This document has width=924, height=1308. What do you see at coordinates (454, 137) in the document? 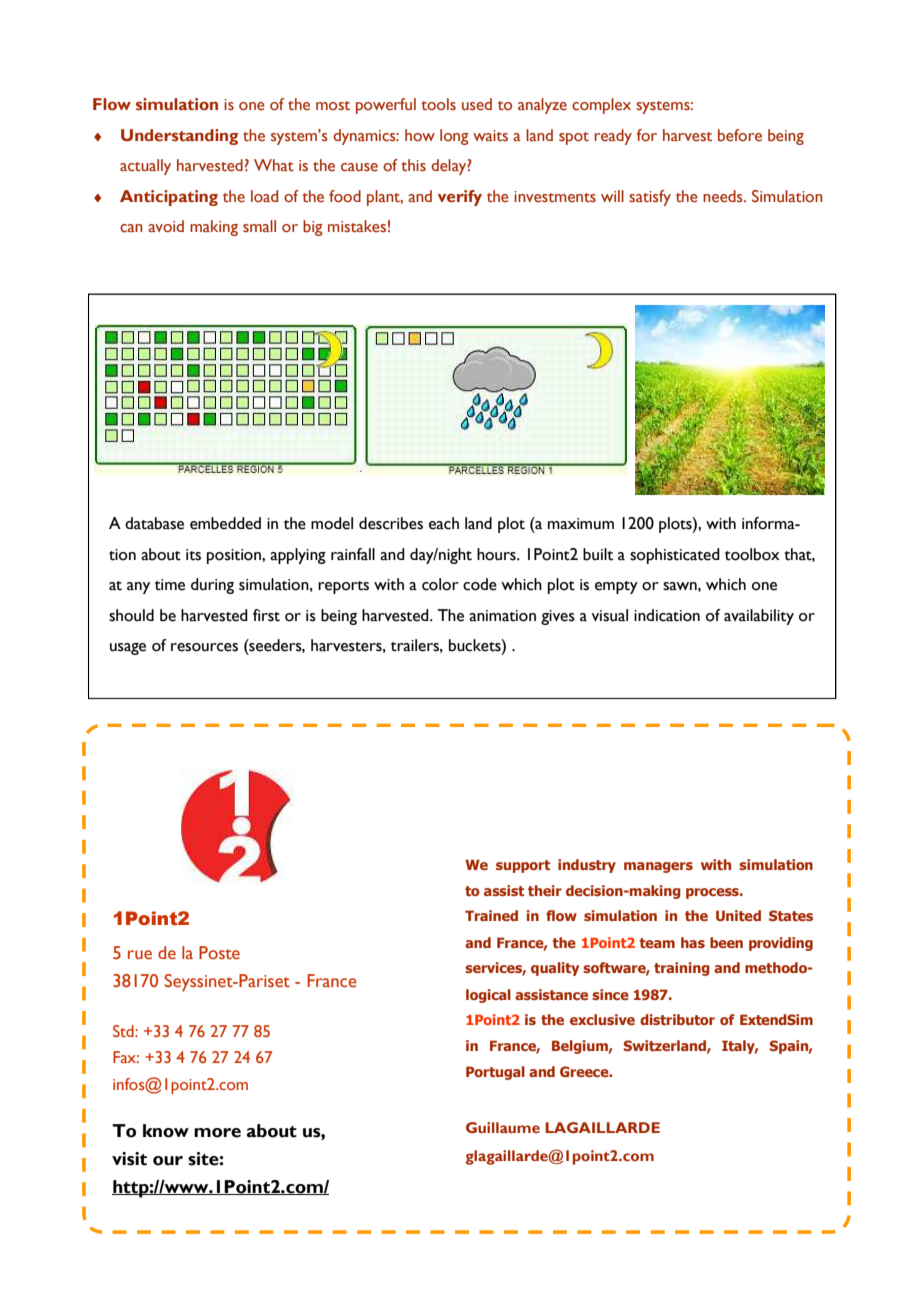
I see `long` at bounding box center [454, 137].
